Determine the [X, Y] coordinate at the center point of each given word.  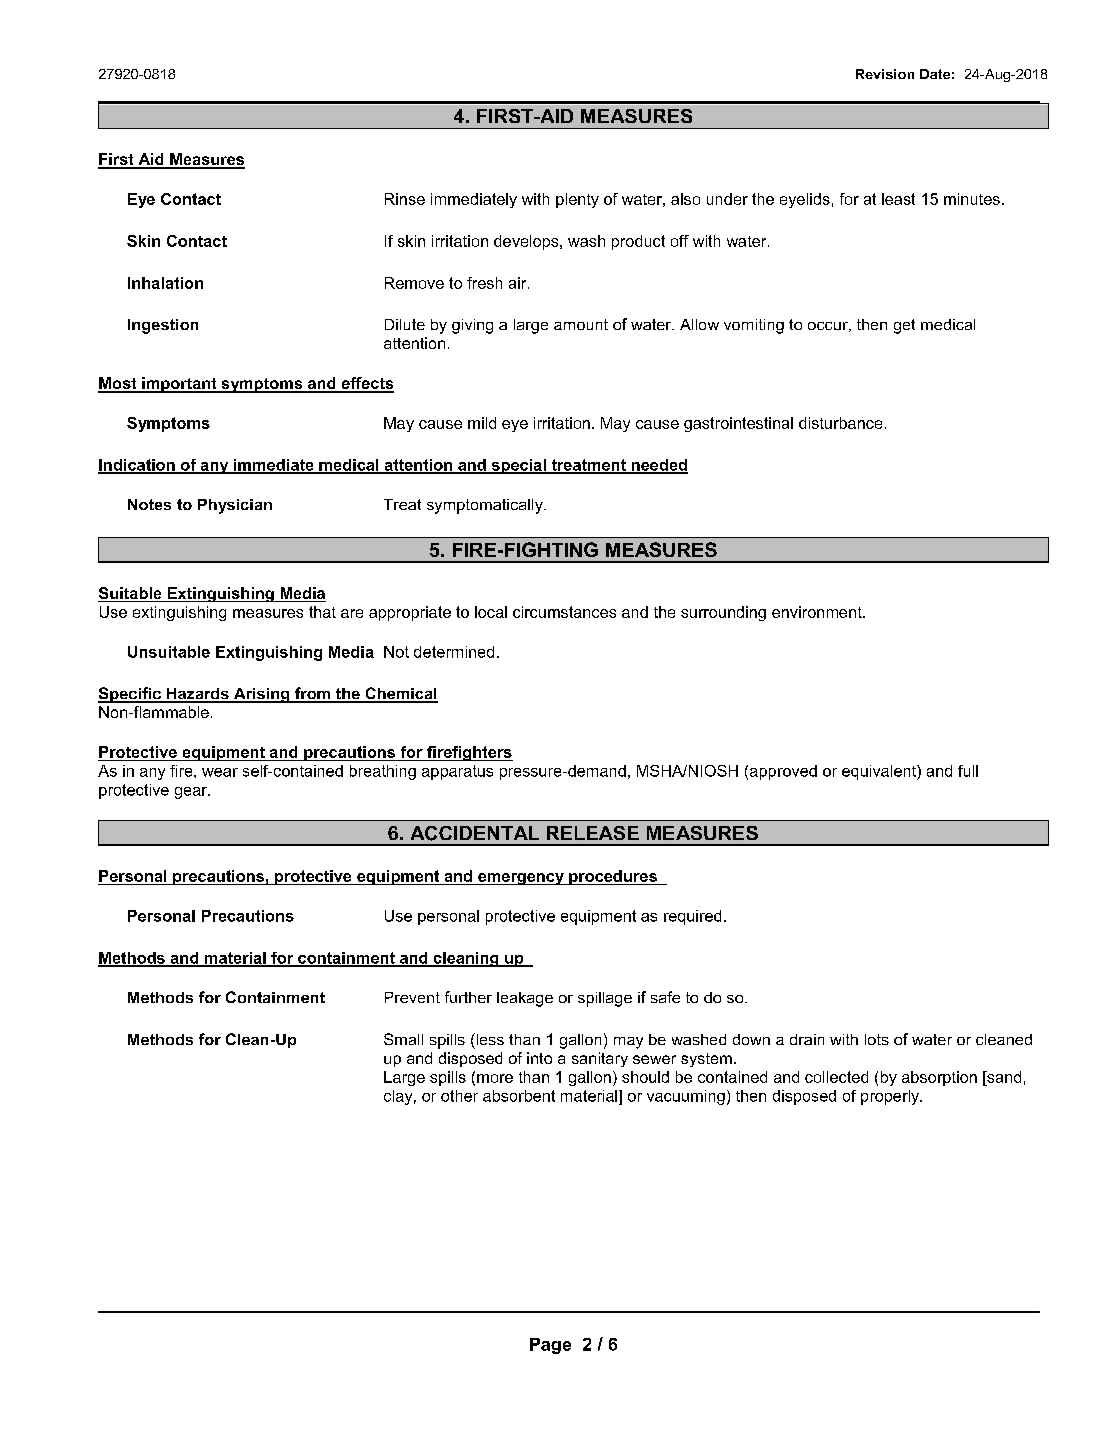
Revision [885, 74]
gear [192, 793]
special [518, 466]
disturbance [840, 423]
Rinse [405, 199]
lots [877, 1039]
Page [550, 1346]
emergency [521, 879]
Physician [235, 506]
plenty [577, 200]
